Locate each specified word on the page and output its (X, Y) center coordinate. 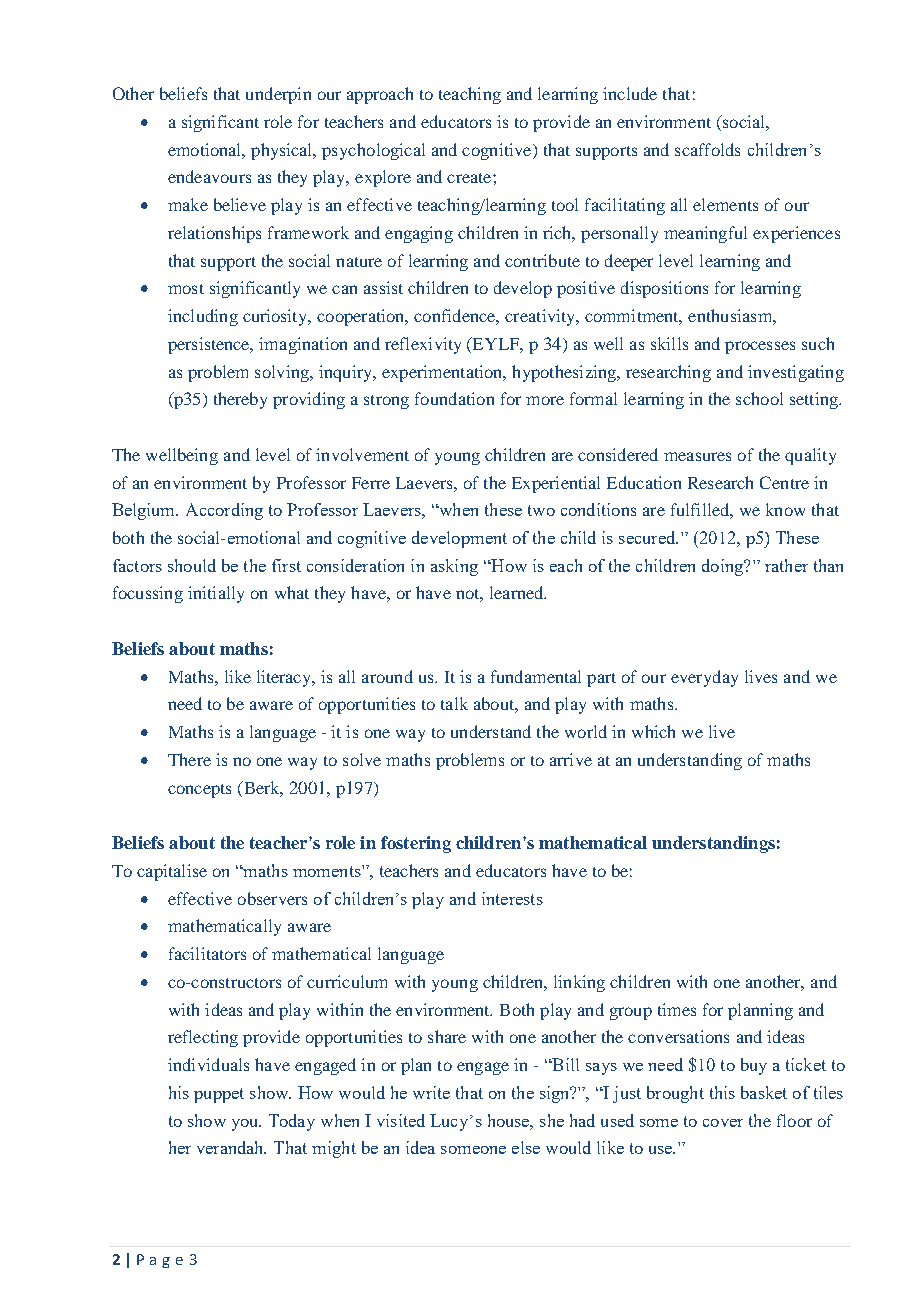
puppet (219, 1095)
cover (723, 1123)
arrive (571, 759)
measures (697, 456)
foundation (454, 398)
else (526, 1147)
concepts (199, 791)
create (470, 178)
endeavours (209, 176)
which (653, 731)
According (224, 511)
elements (725, 204)
